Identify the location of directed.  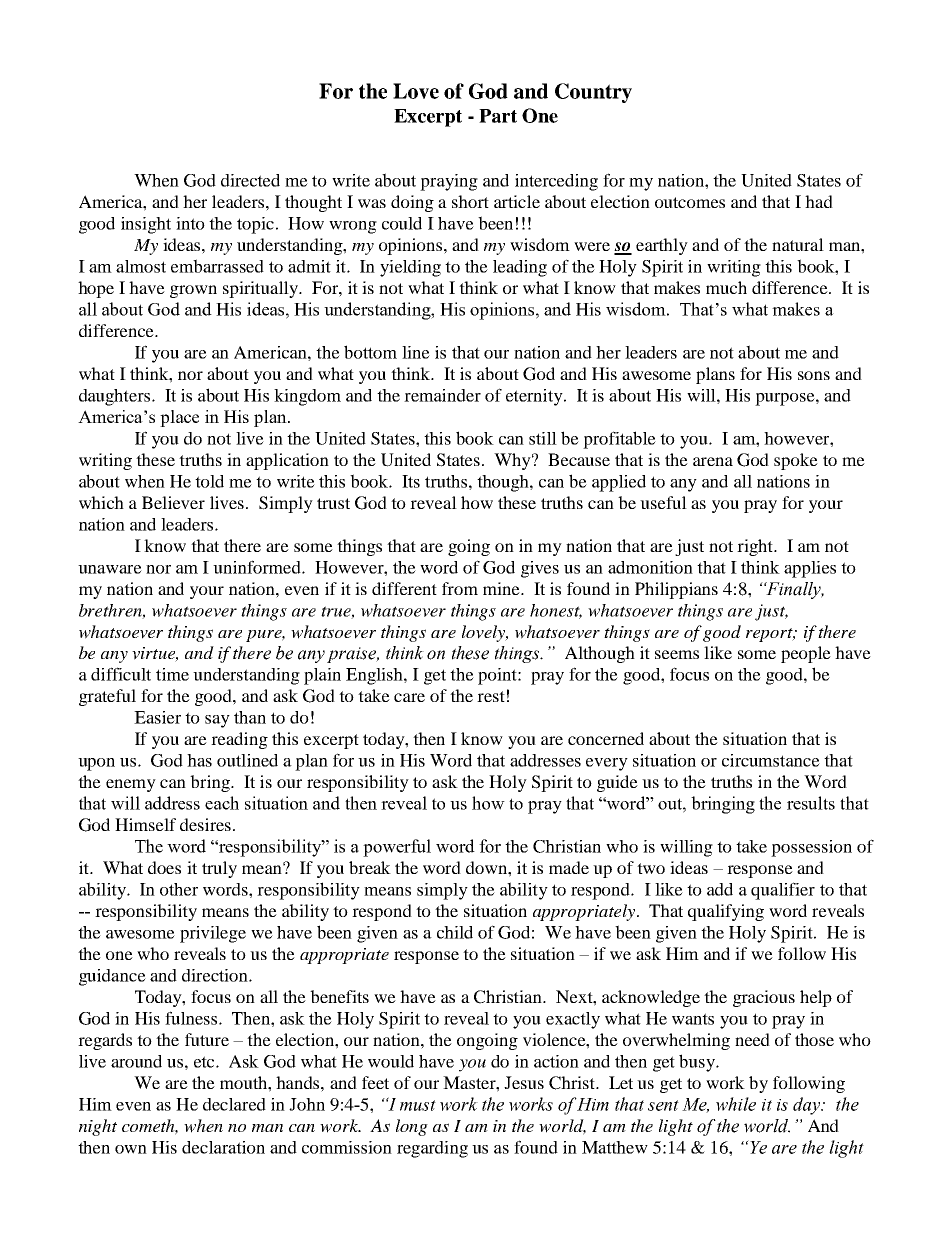
(250, 180).
